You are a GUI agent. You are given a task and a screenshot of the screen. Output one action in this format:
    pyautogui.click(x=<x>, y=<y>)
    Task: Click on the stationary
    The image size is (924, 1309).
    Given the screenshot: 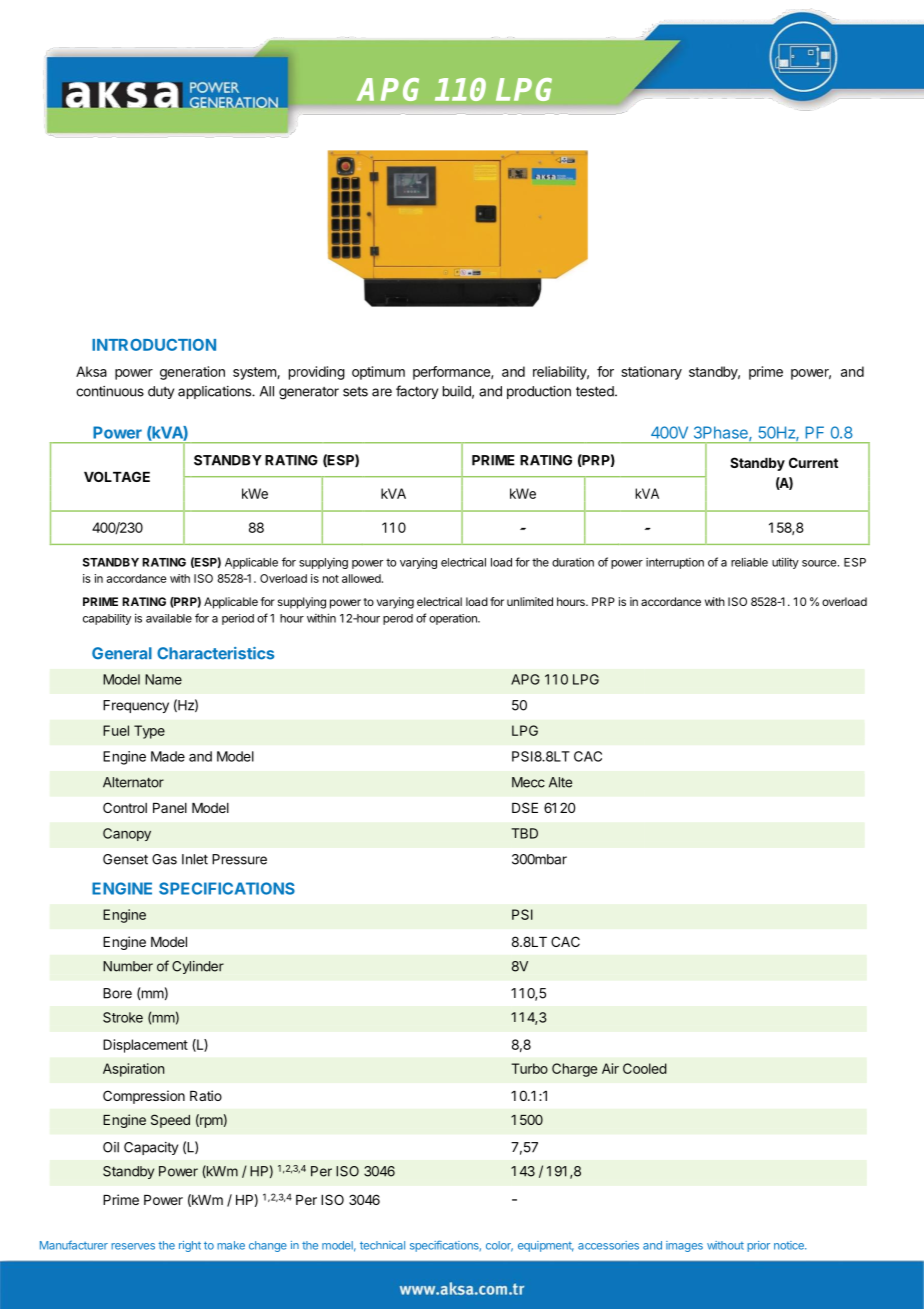 What is the action you would take?
    pyautogui.click(x=651, y=373)
